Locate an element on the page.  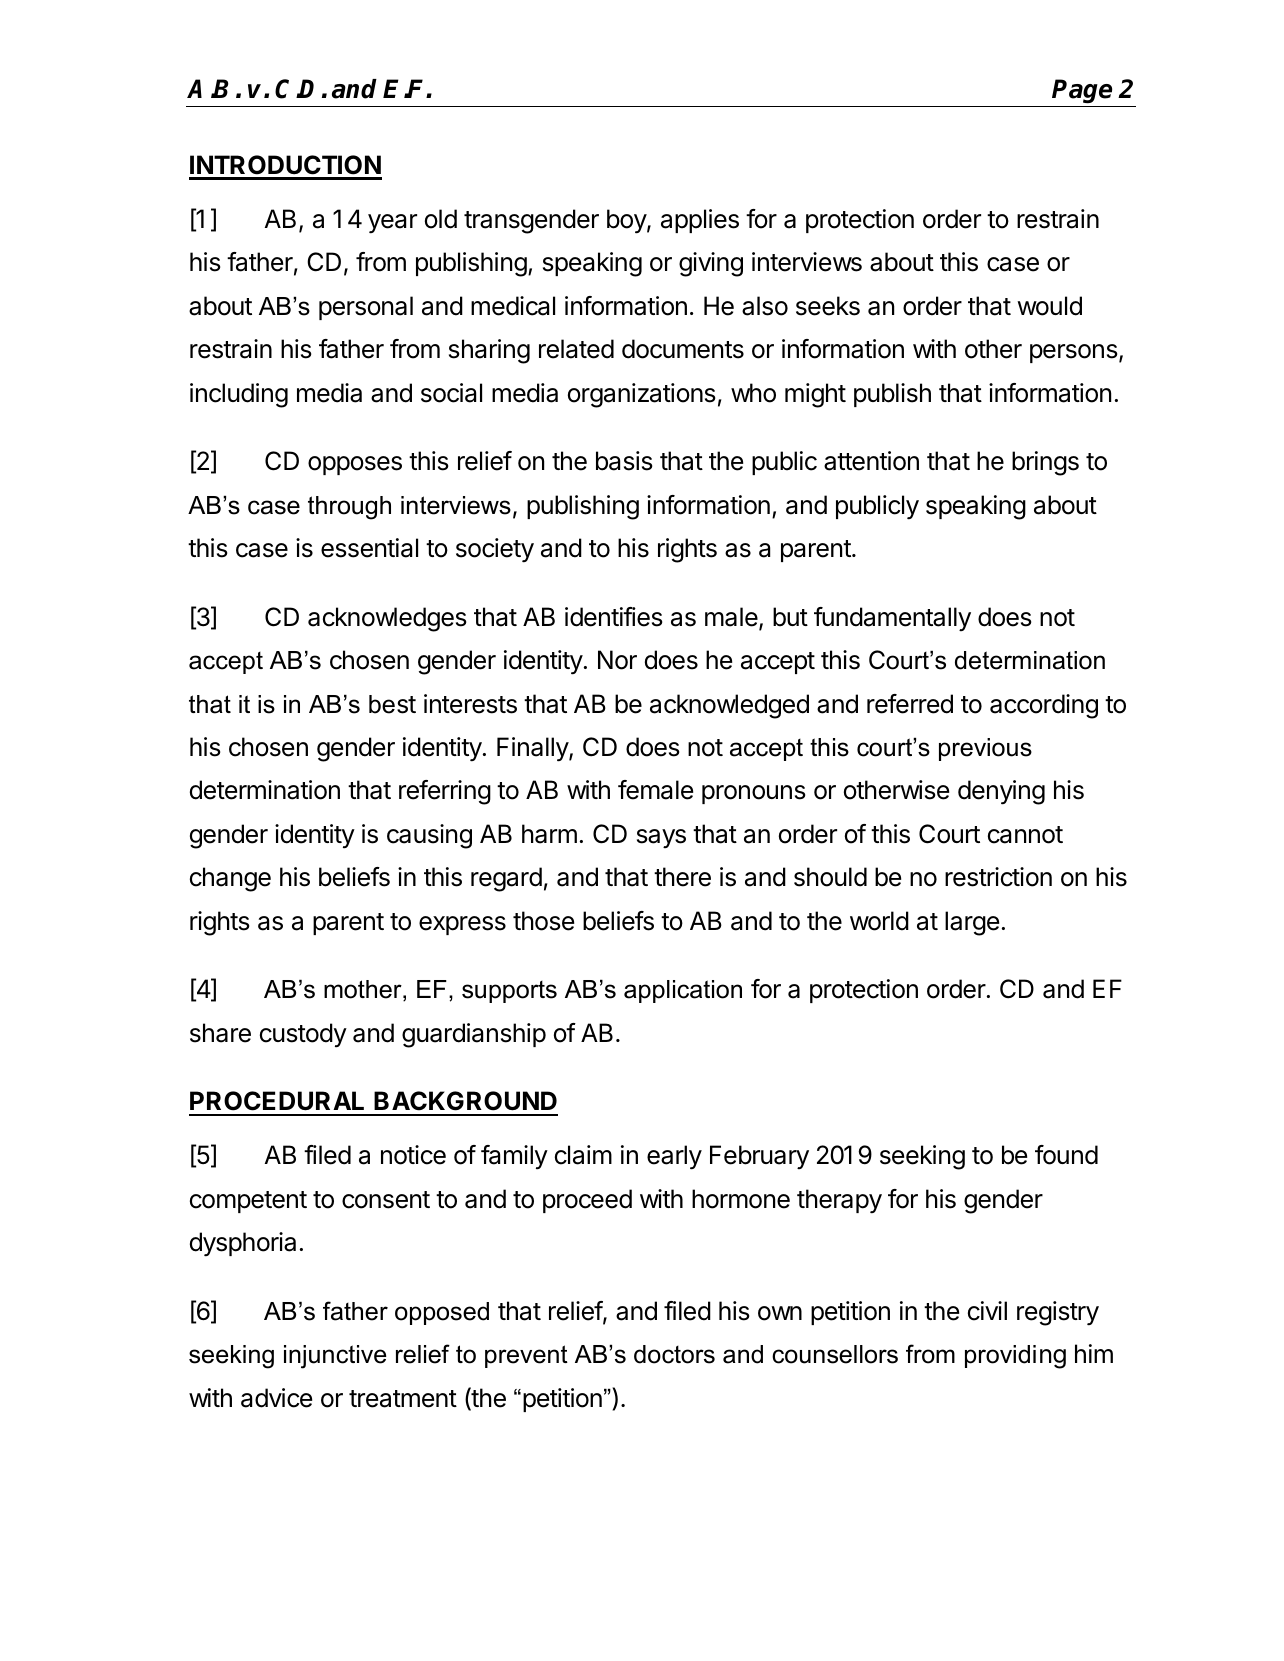
providing is located at coordinates (1015, 1357).
